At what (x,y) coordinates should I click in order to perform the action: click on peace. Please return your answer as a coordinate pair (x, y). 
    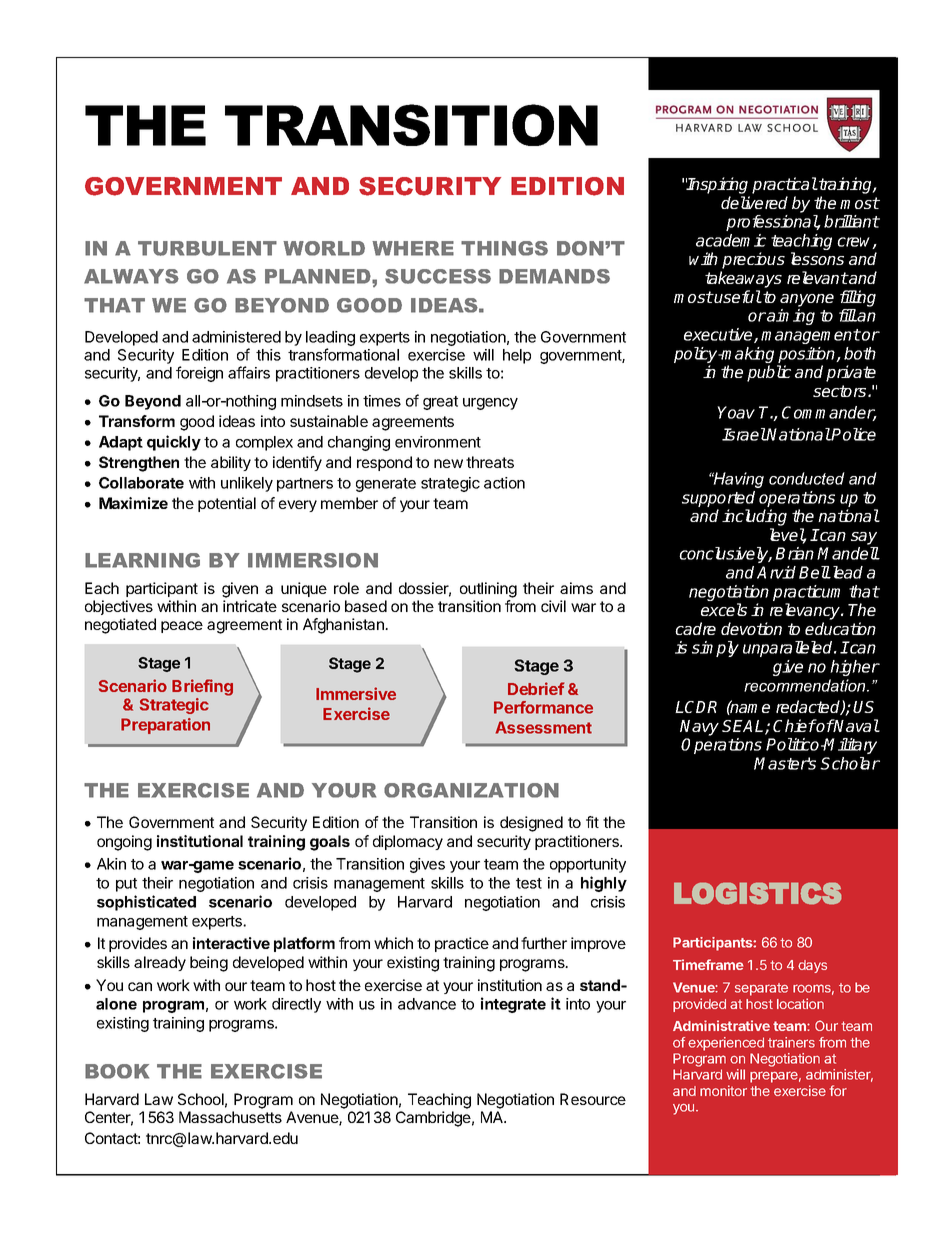
    Looking at the image, I should click on (182, 627).
